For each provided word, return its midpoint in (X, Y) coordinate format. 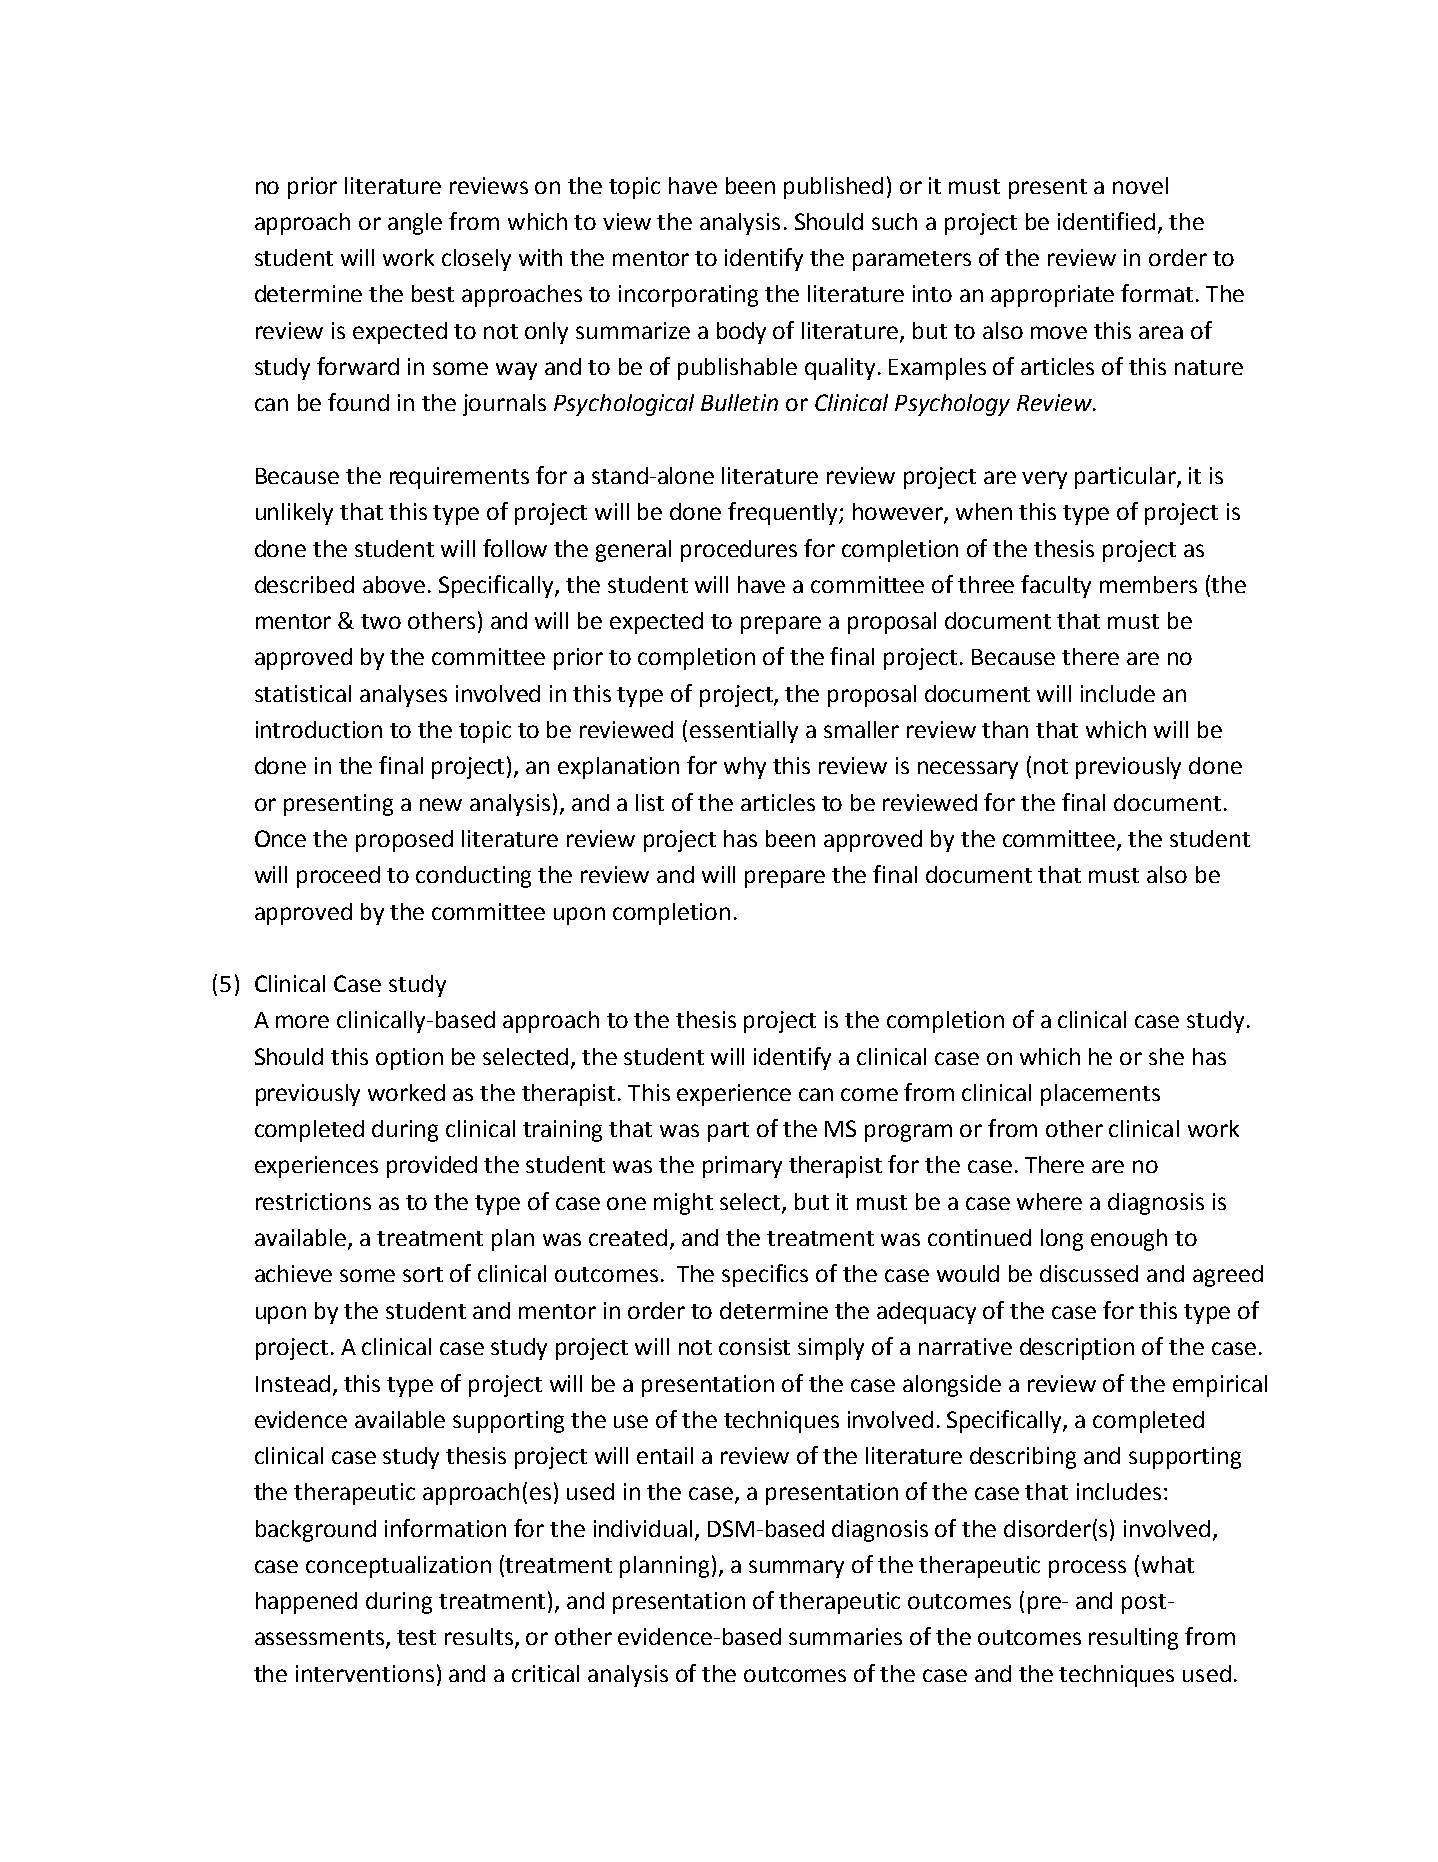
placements (1100, 1095)
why (745, 768)
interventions (365, 1673)
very (1044, 480)
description (1077, 1349)
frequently (784, 513)
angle (415, 224)
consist (754, 1346)
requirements (459, 478)
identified (1106, 221)
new (441, 804)
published (833, 188)
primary (742, 1167)
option (409, 1059)
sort (423, 1274)
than (1005, 729)
